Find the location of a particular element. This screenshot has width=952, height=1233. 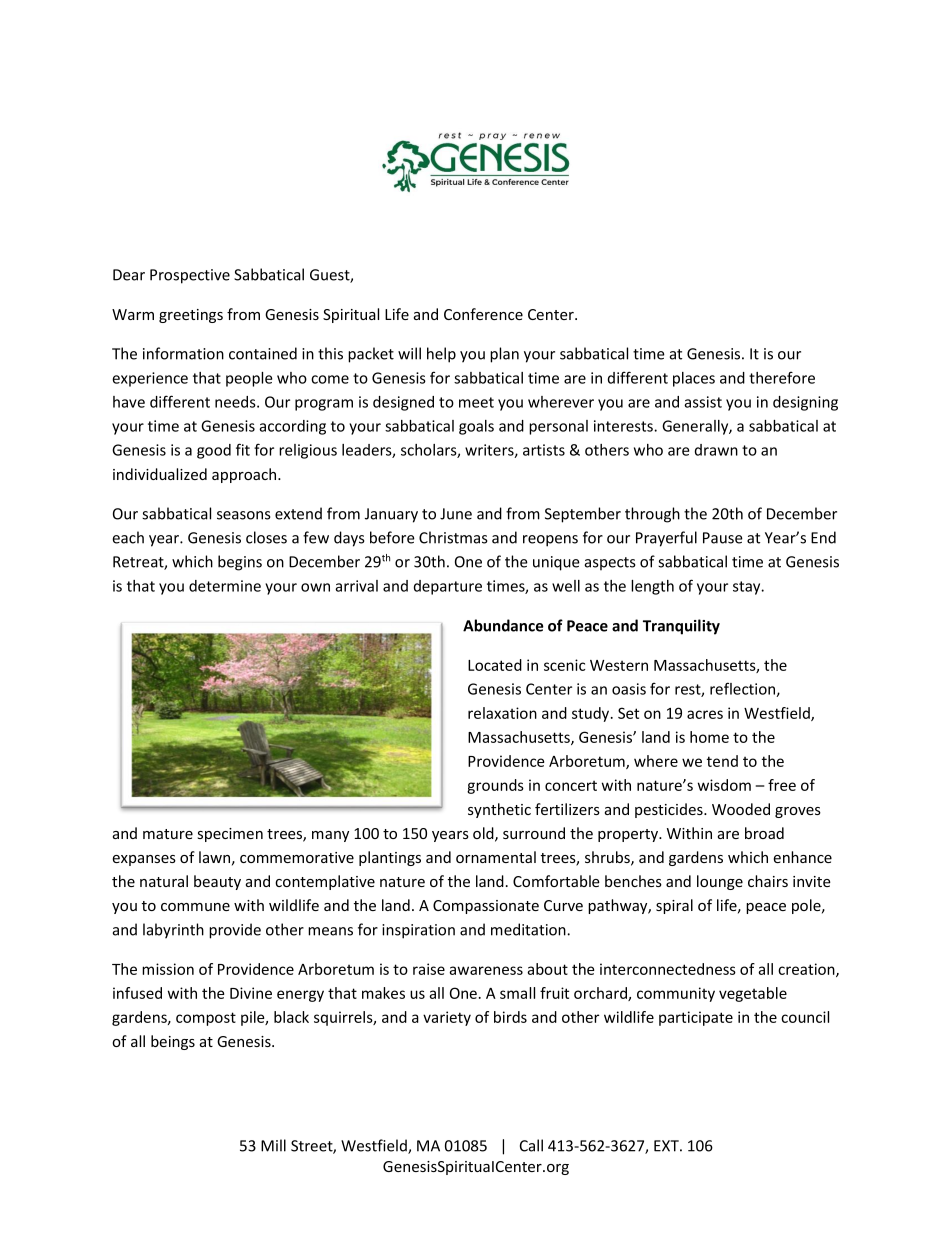

greetings is located at coordinates (191, 316).
